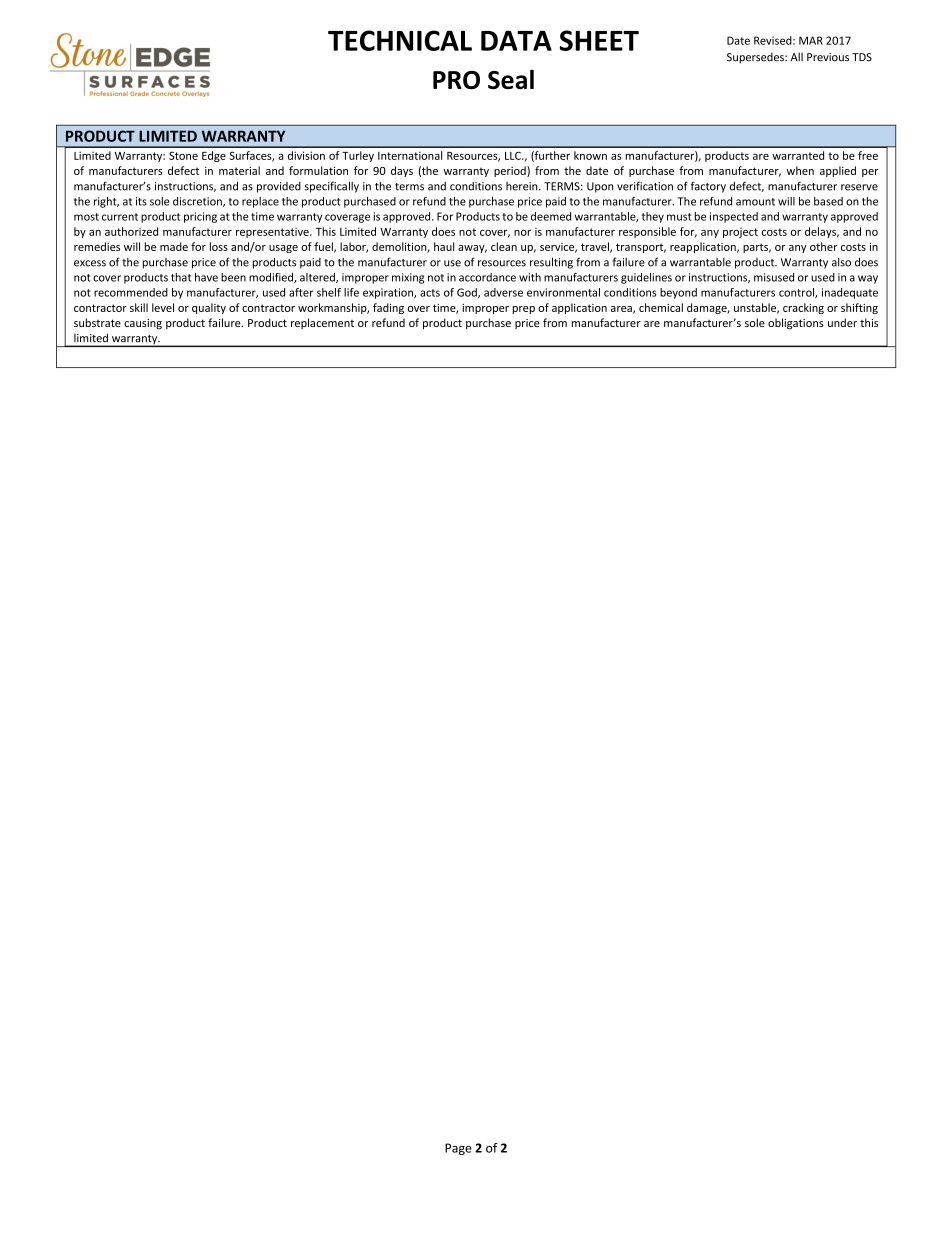  What do you see at coordinates (756, 58) in the image?
I see `Supersedes` at bounding box center [756, 58].
